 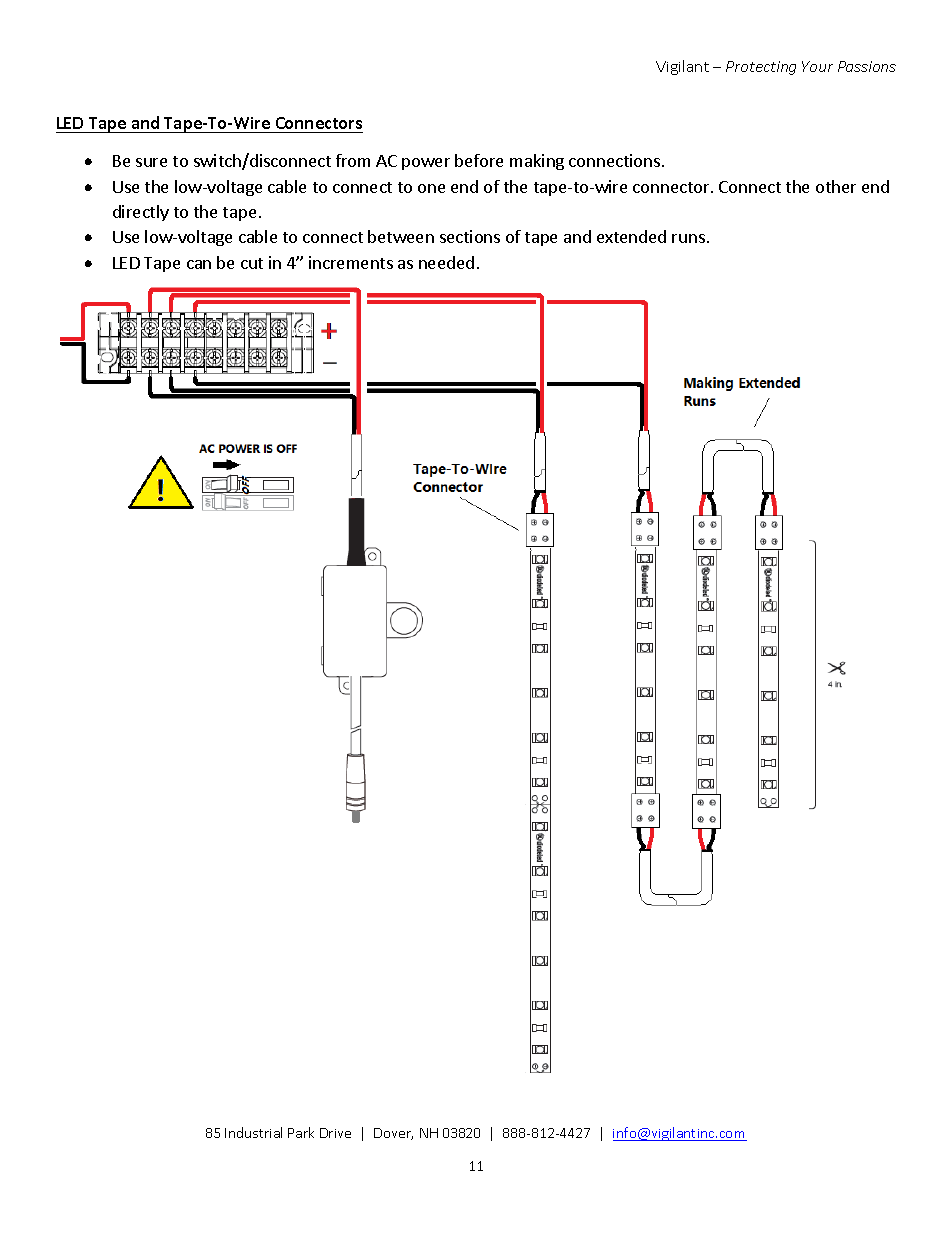 I want to click on Protecting, so click(x=761, y=68).
